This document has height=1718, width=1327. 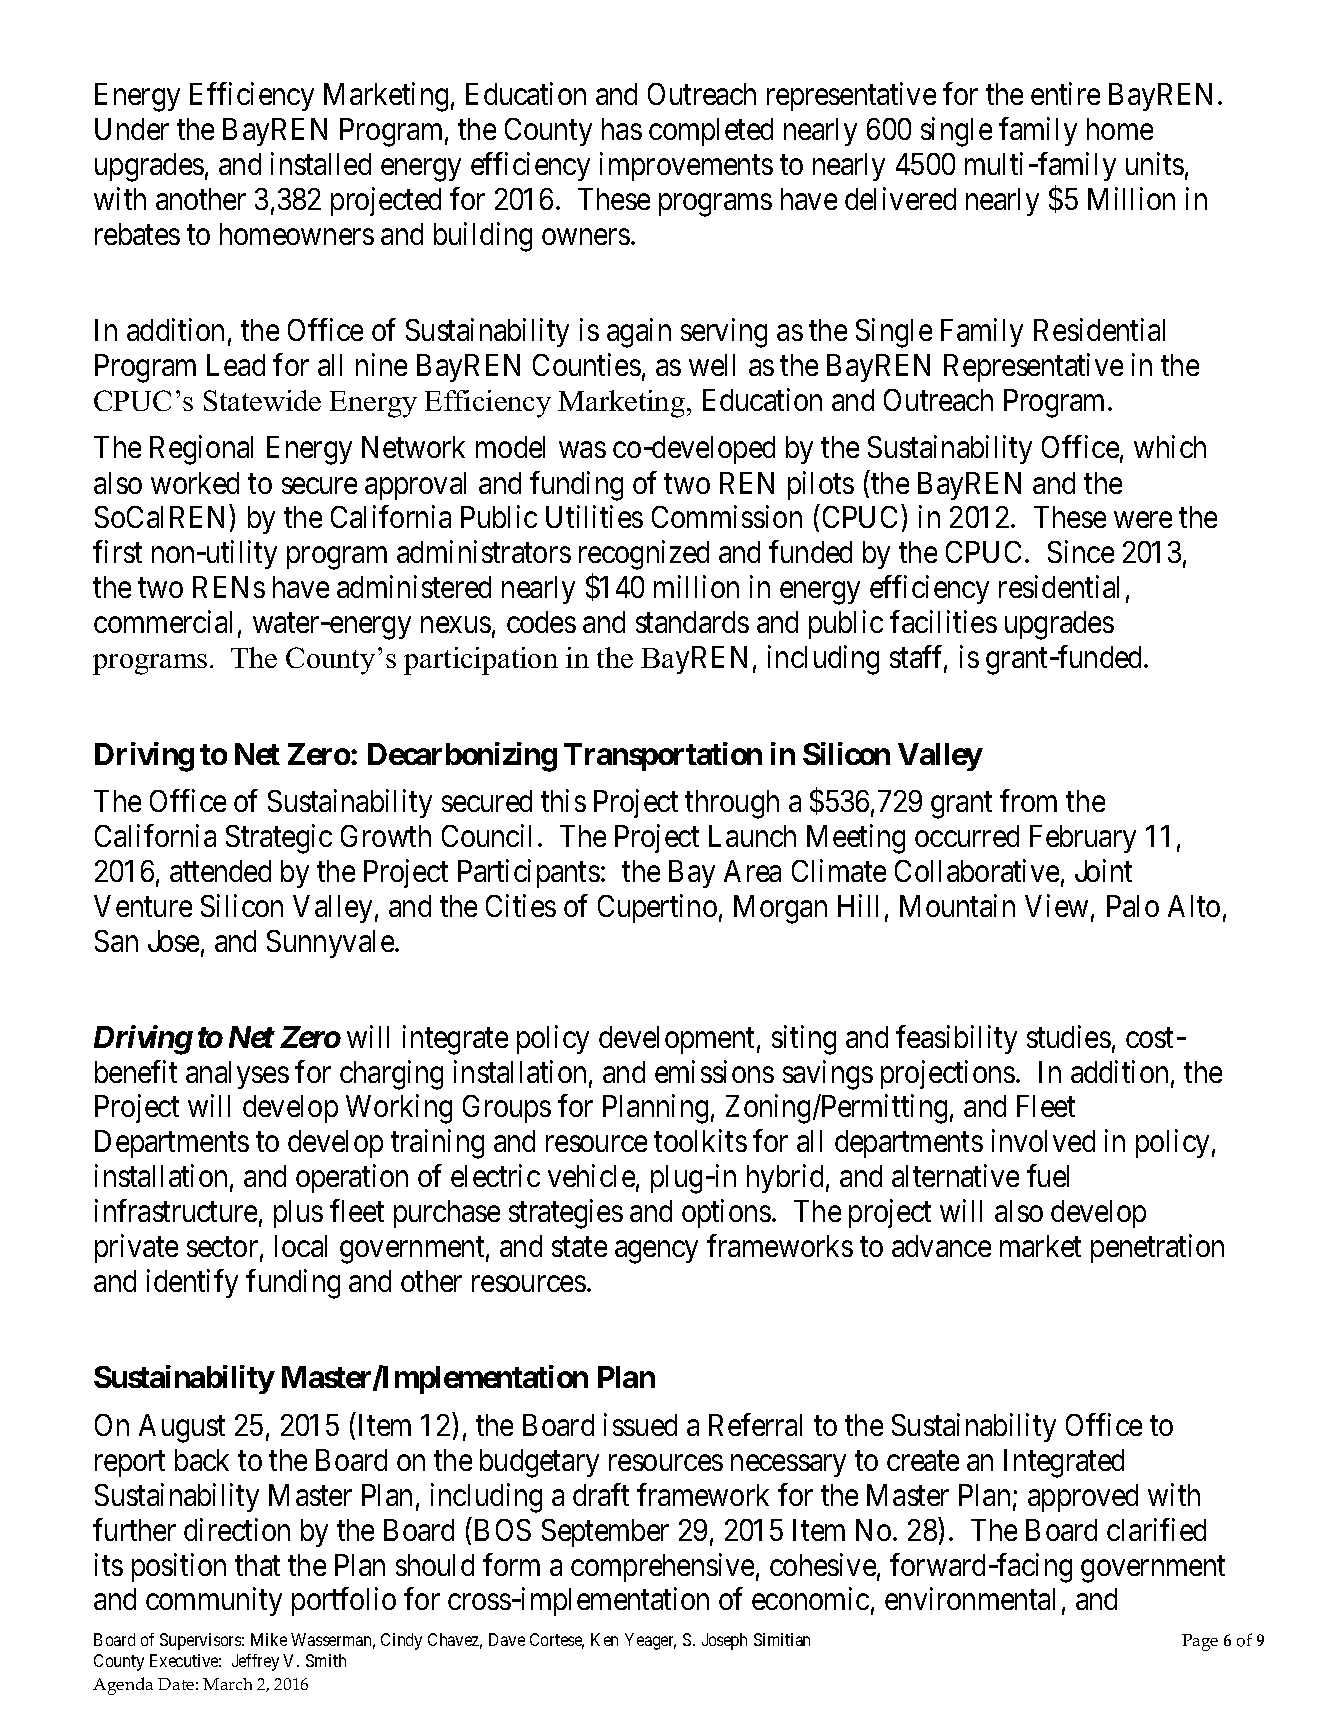 What do you see at coordinates (1065, 93) in the document?
I see `entire` at bounding box center [1065, 93].
